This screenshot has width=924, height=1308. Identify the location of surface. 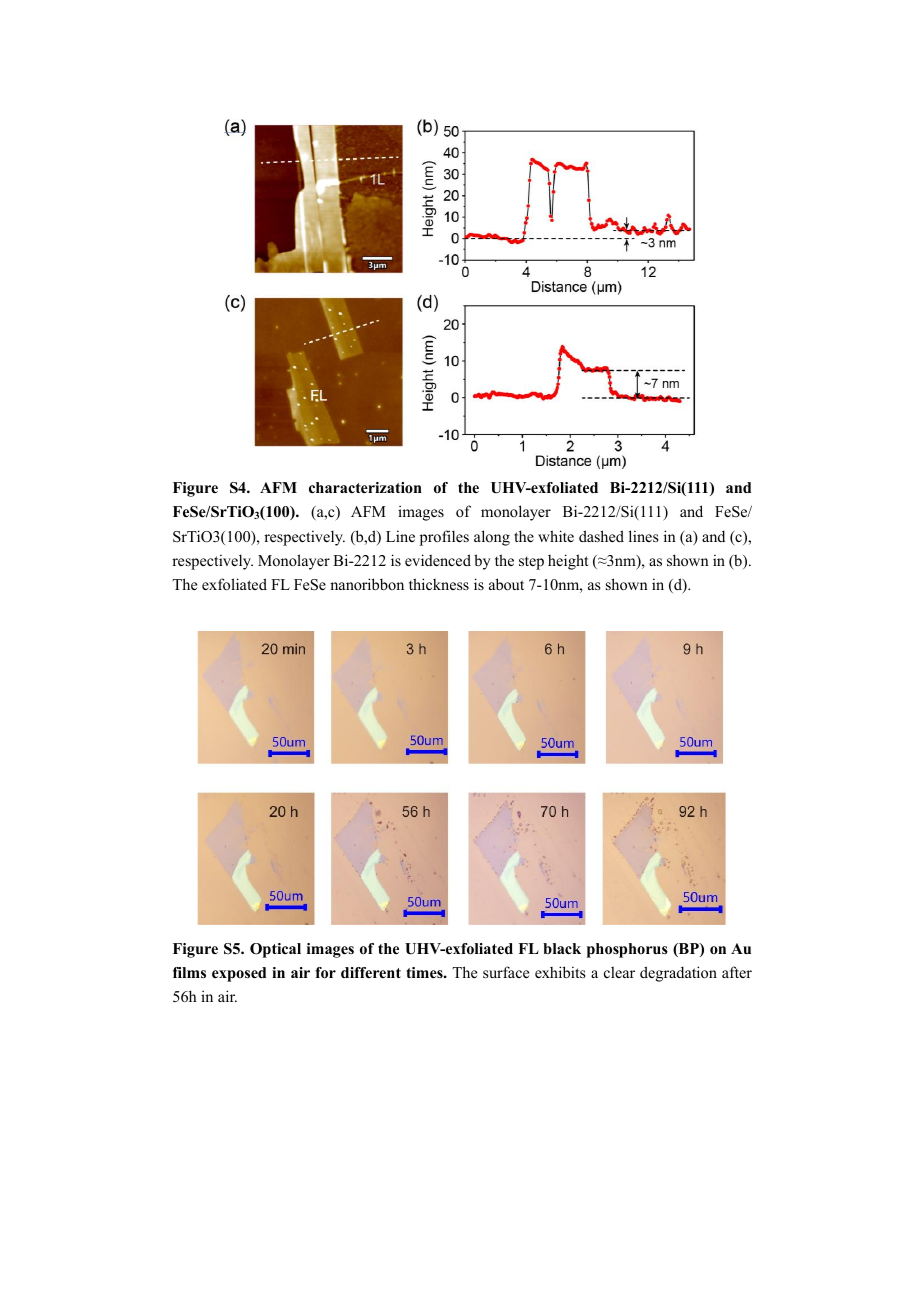
(506, 972).
